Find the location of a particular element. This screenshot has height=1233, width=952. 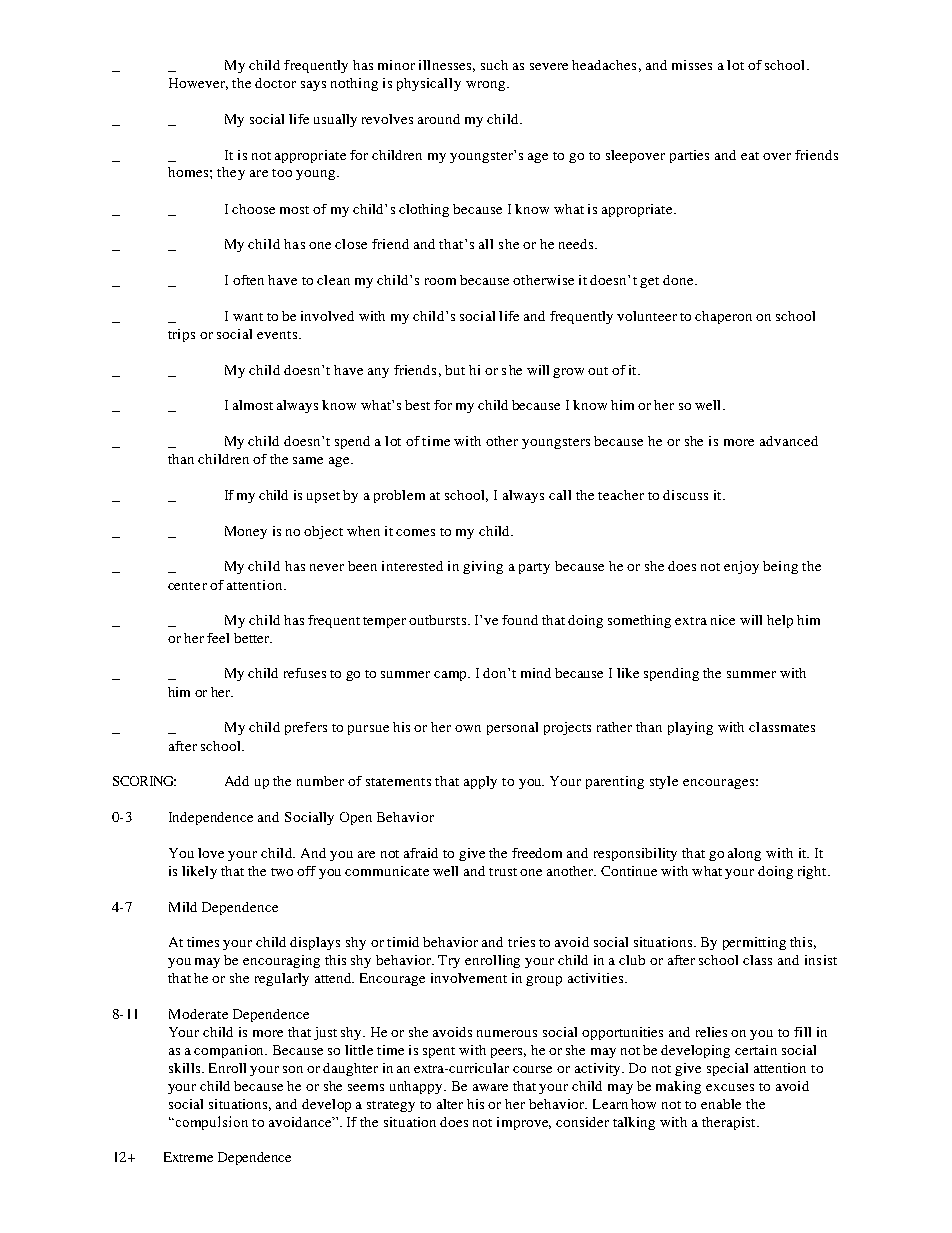

feel is located at coordinates (218, 638).
